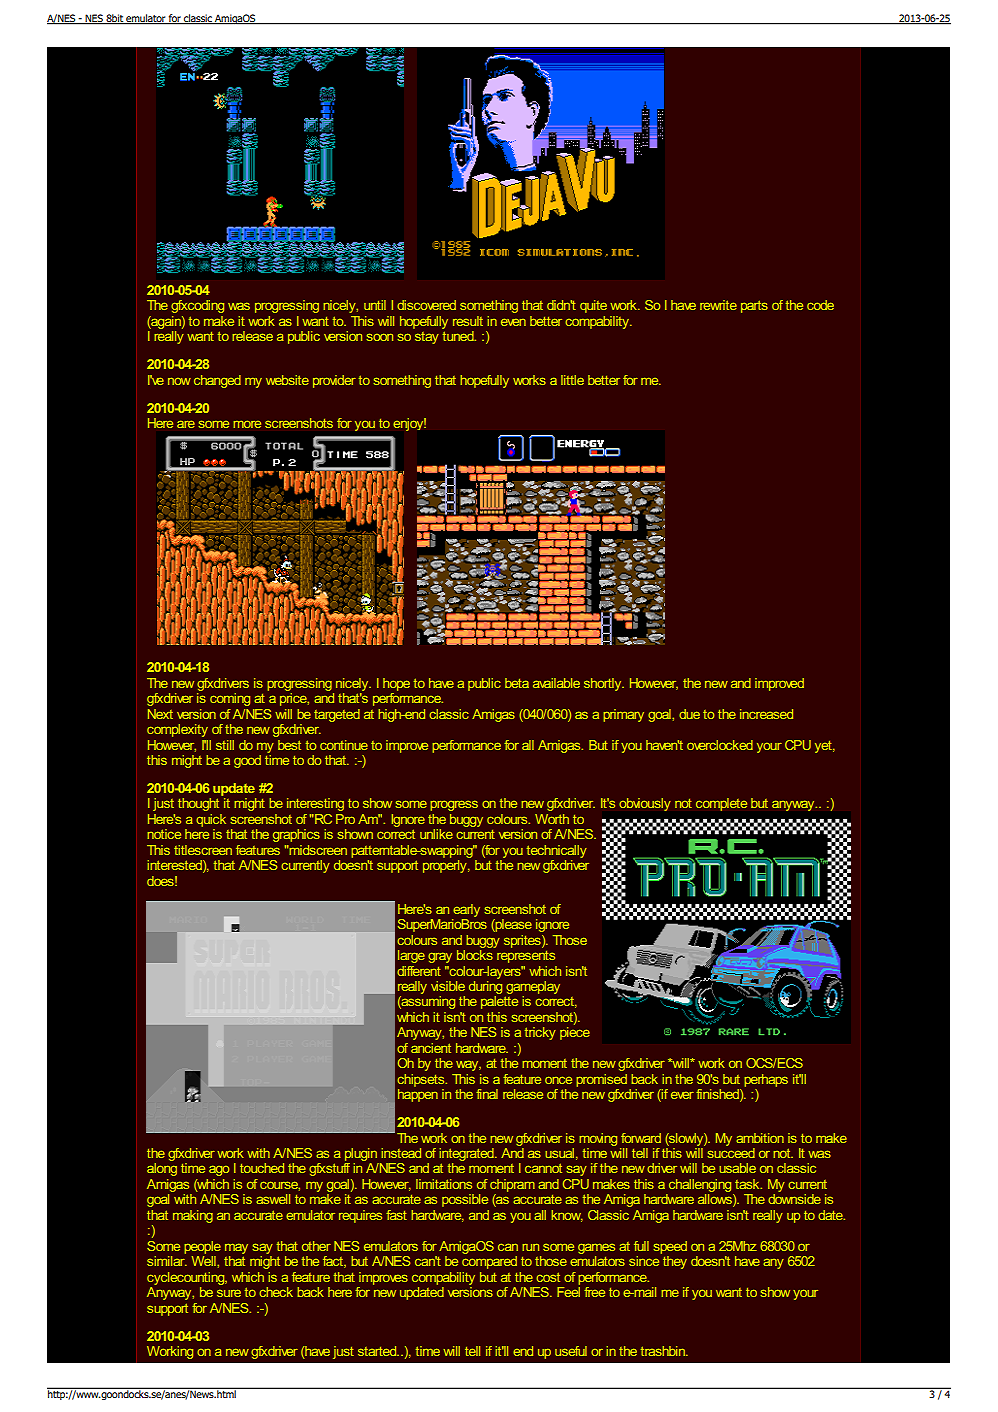 The height and width of the image is (1412, 998). What do you see at coordinates (262, 1168) in the image?
I see `touched` at bounding box center [262, 1168].
